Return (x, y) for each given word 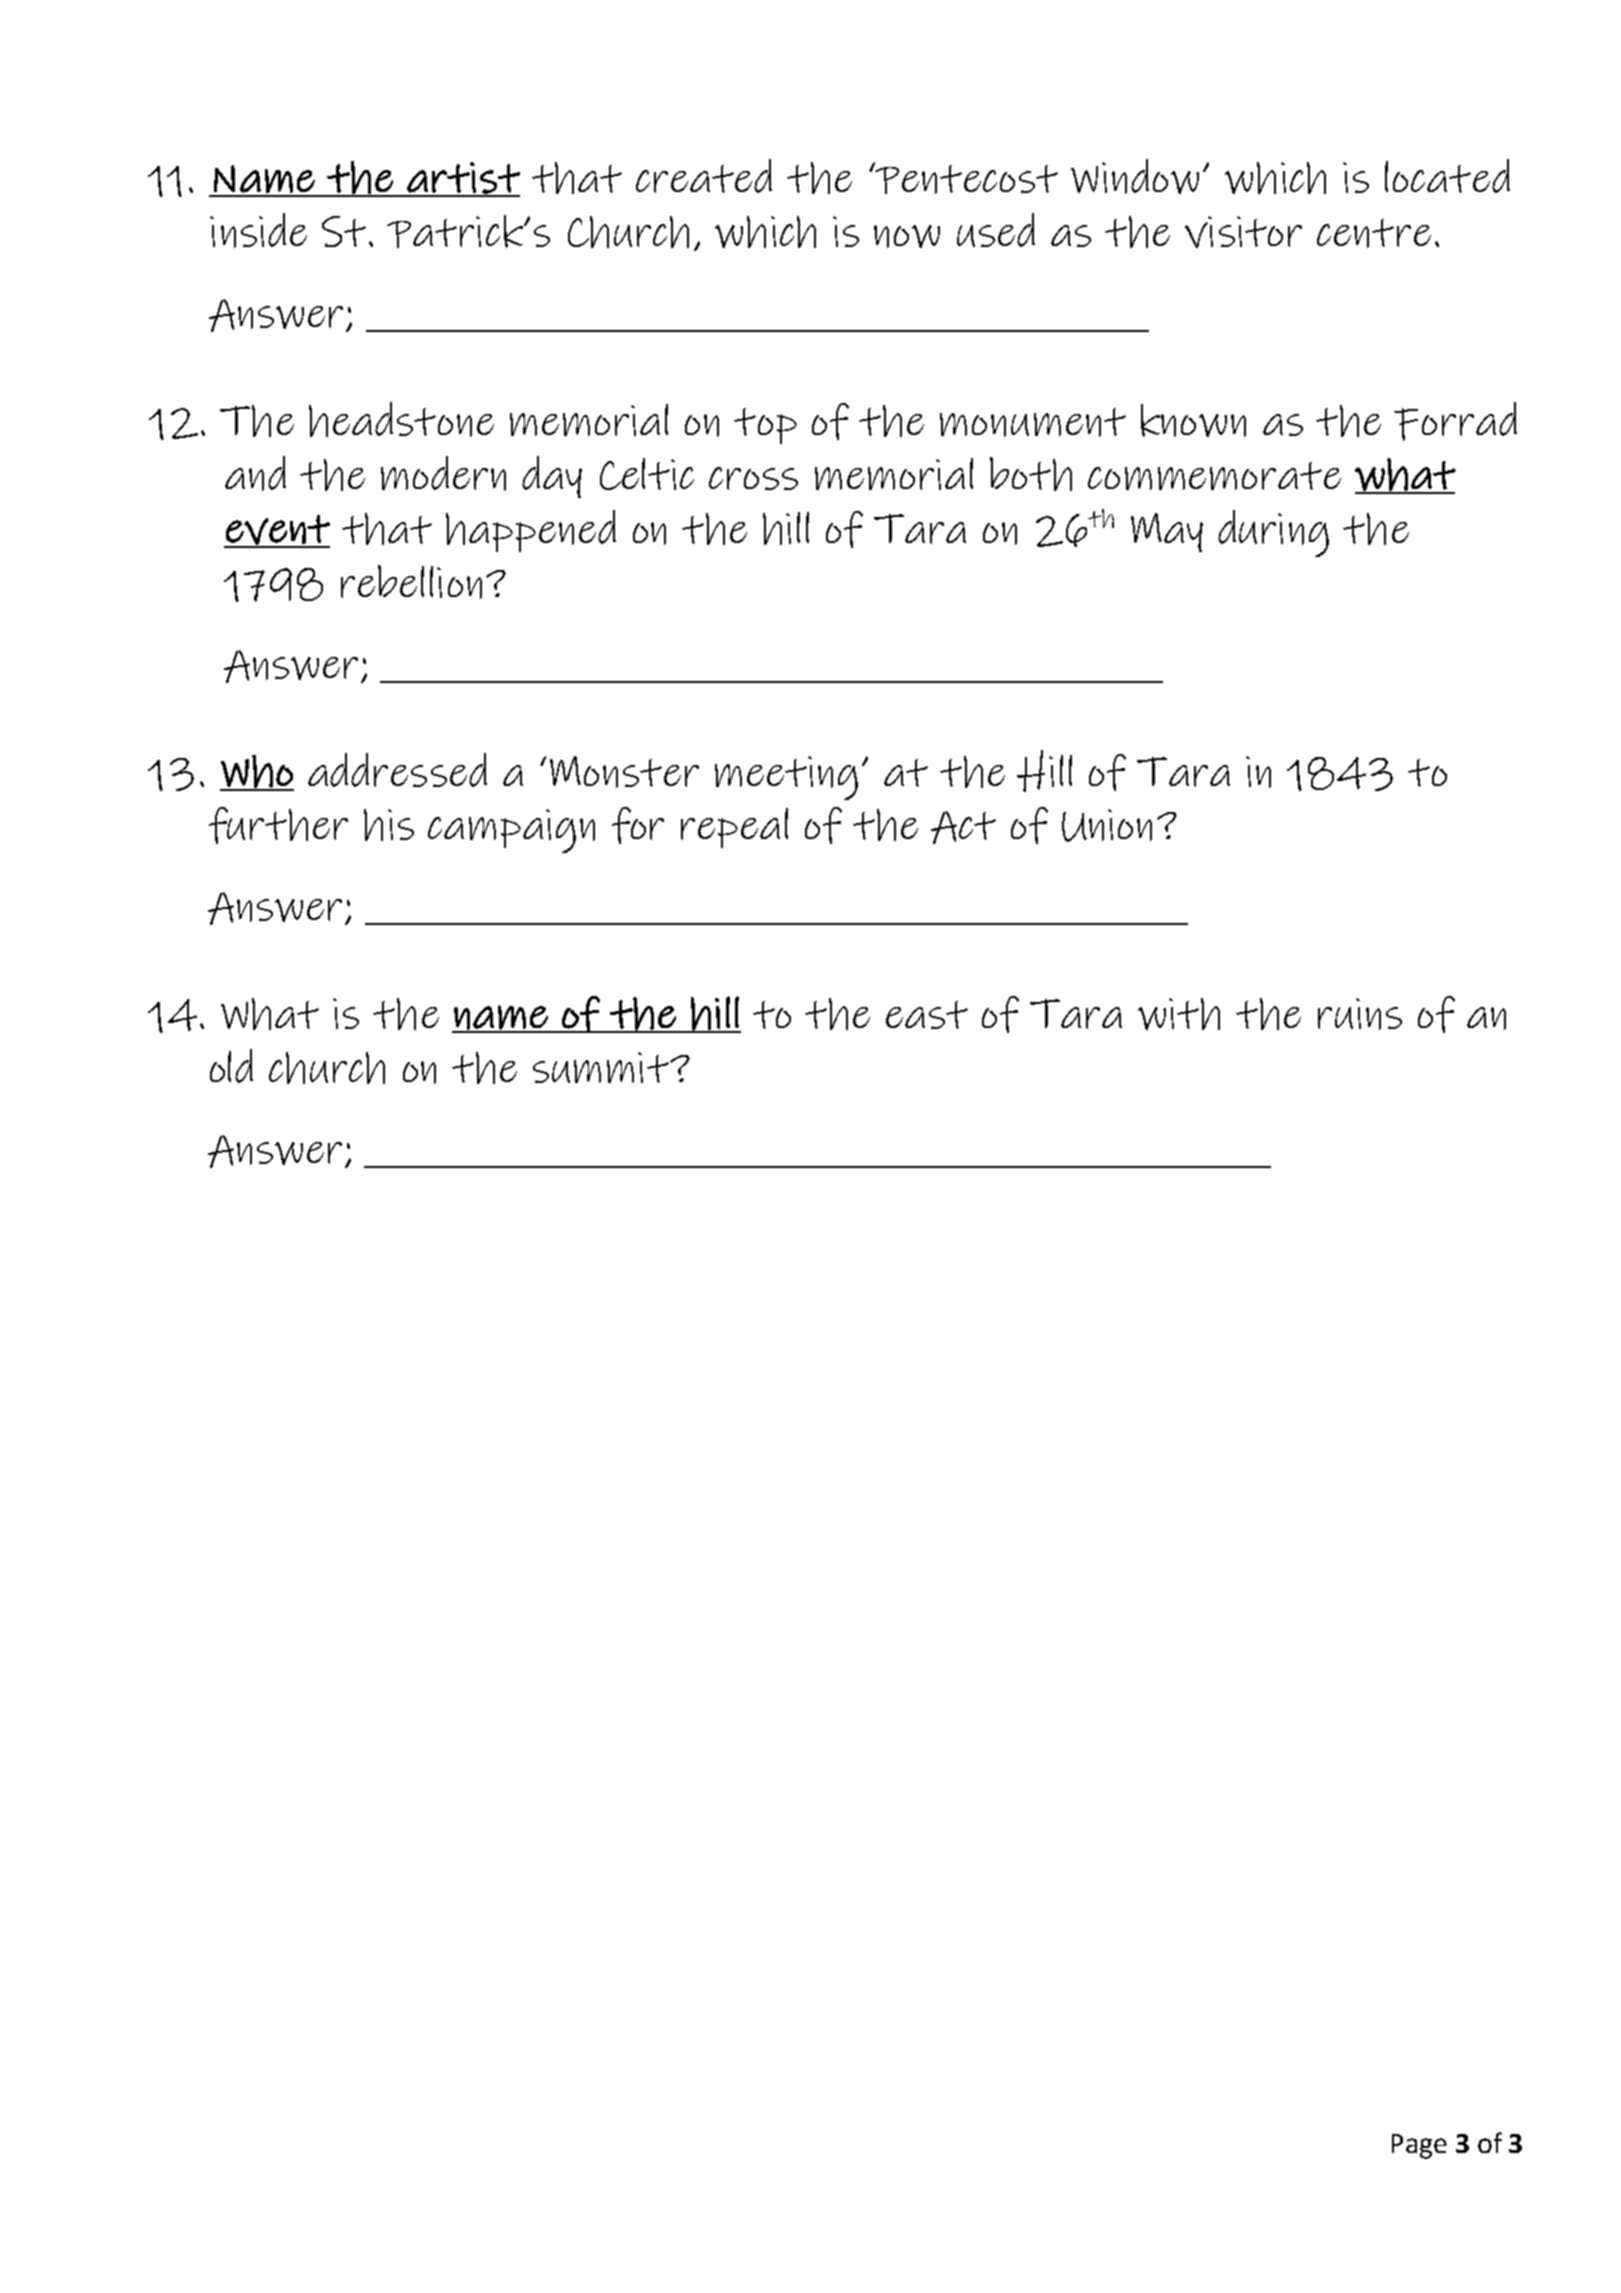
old (231, 1066)
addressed (397, 770)
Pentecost (965, 178)
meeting (786, 778)
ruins (1360, 1014)
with (1179, 1014)
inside (258, 230)
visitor (1243, 232)
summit (602, 1067)
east (927, 1015)
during (1273, 533)
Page (1419, 2146)
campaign (511, 831)
